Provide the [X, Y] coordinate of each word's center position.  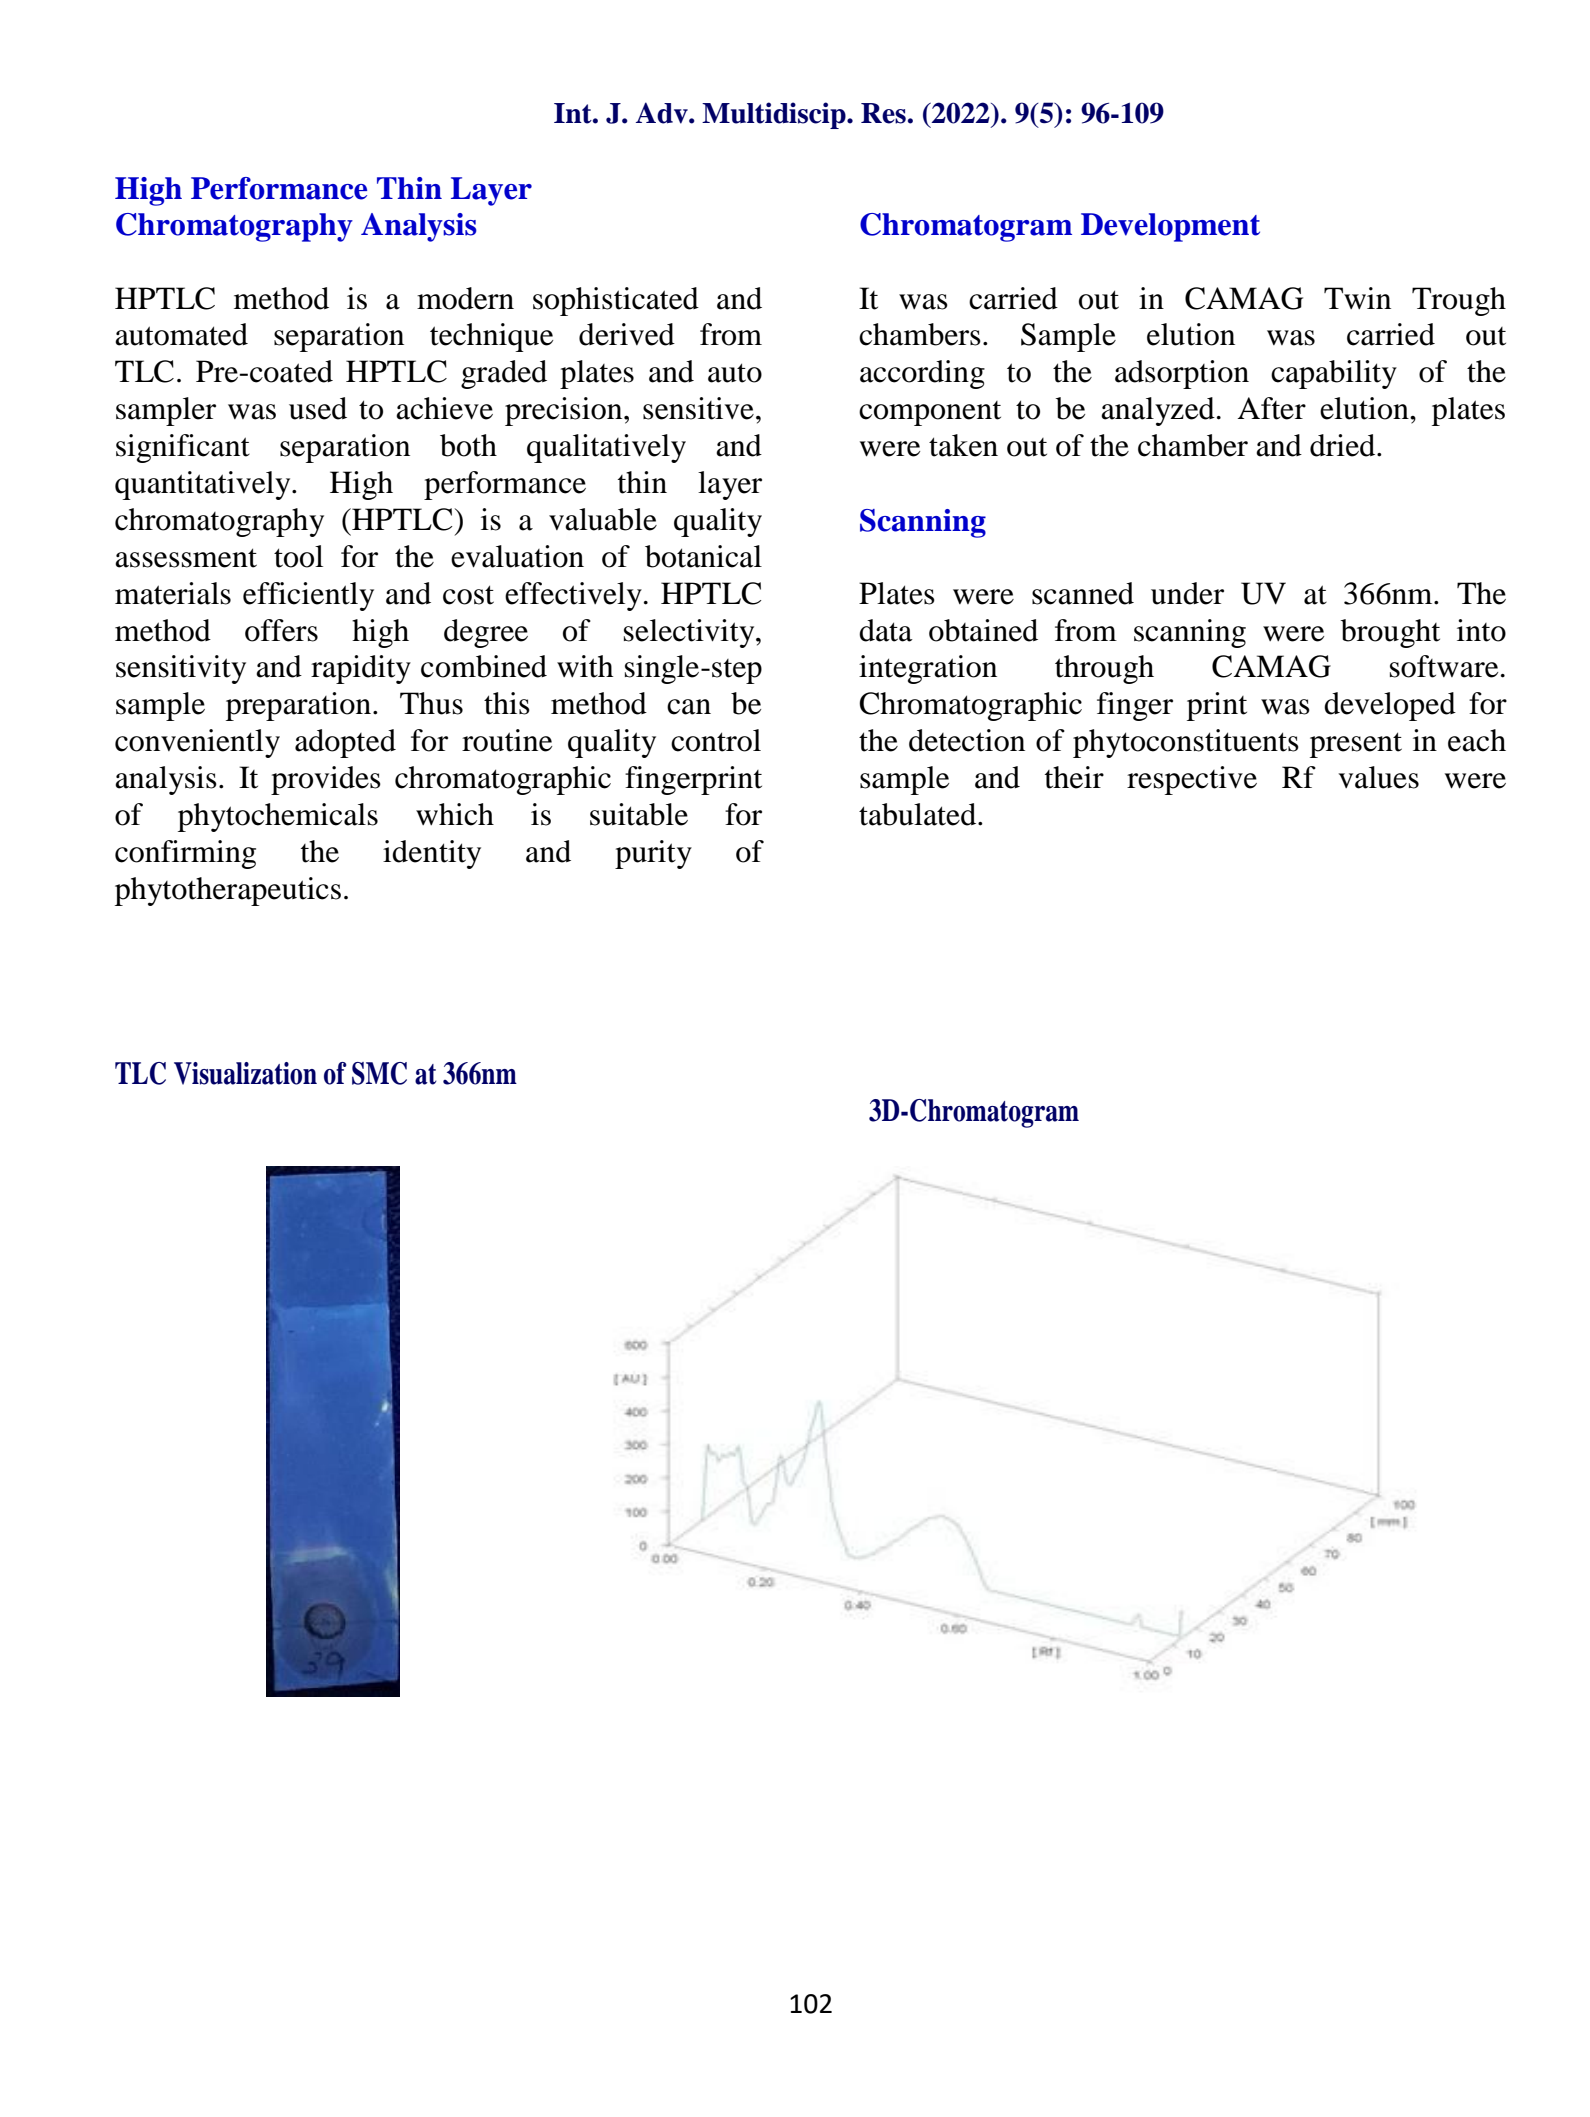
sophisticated [616, 301]
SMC [379, 1073]
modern [465, 298]
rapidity [361, 669]
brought [1390, 633]
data [886, 630]
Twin [1357, 298]
